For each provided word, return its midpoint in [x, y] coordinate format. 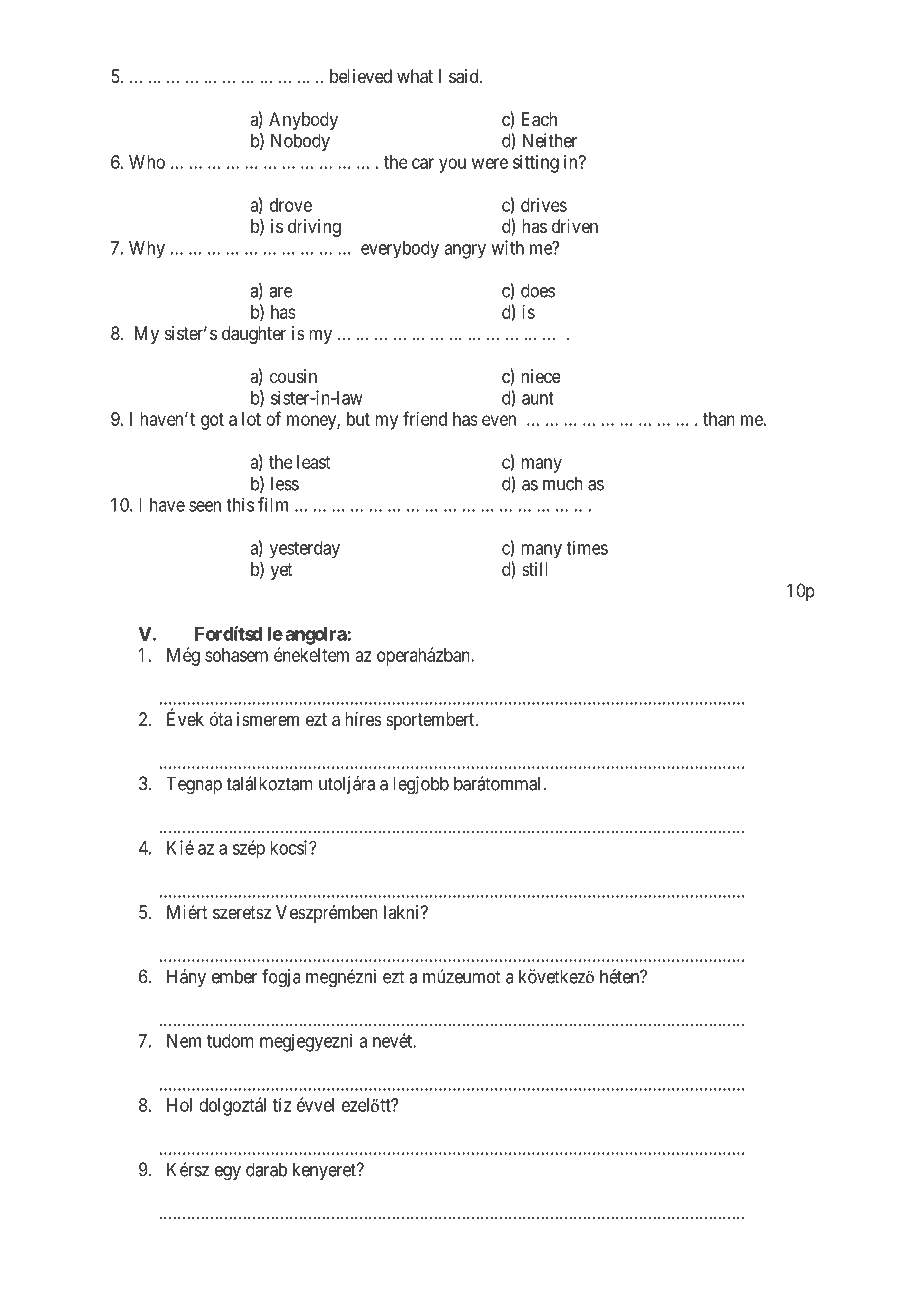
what [415, 76]
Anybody [303, 121]
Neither [550, 140]
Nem [184, 1041]
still [535, 569]
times [587, 547]
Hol [179, 1105]
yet [282, 571]
